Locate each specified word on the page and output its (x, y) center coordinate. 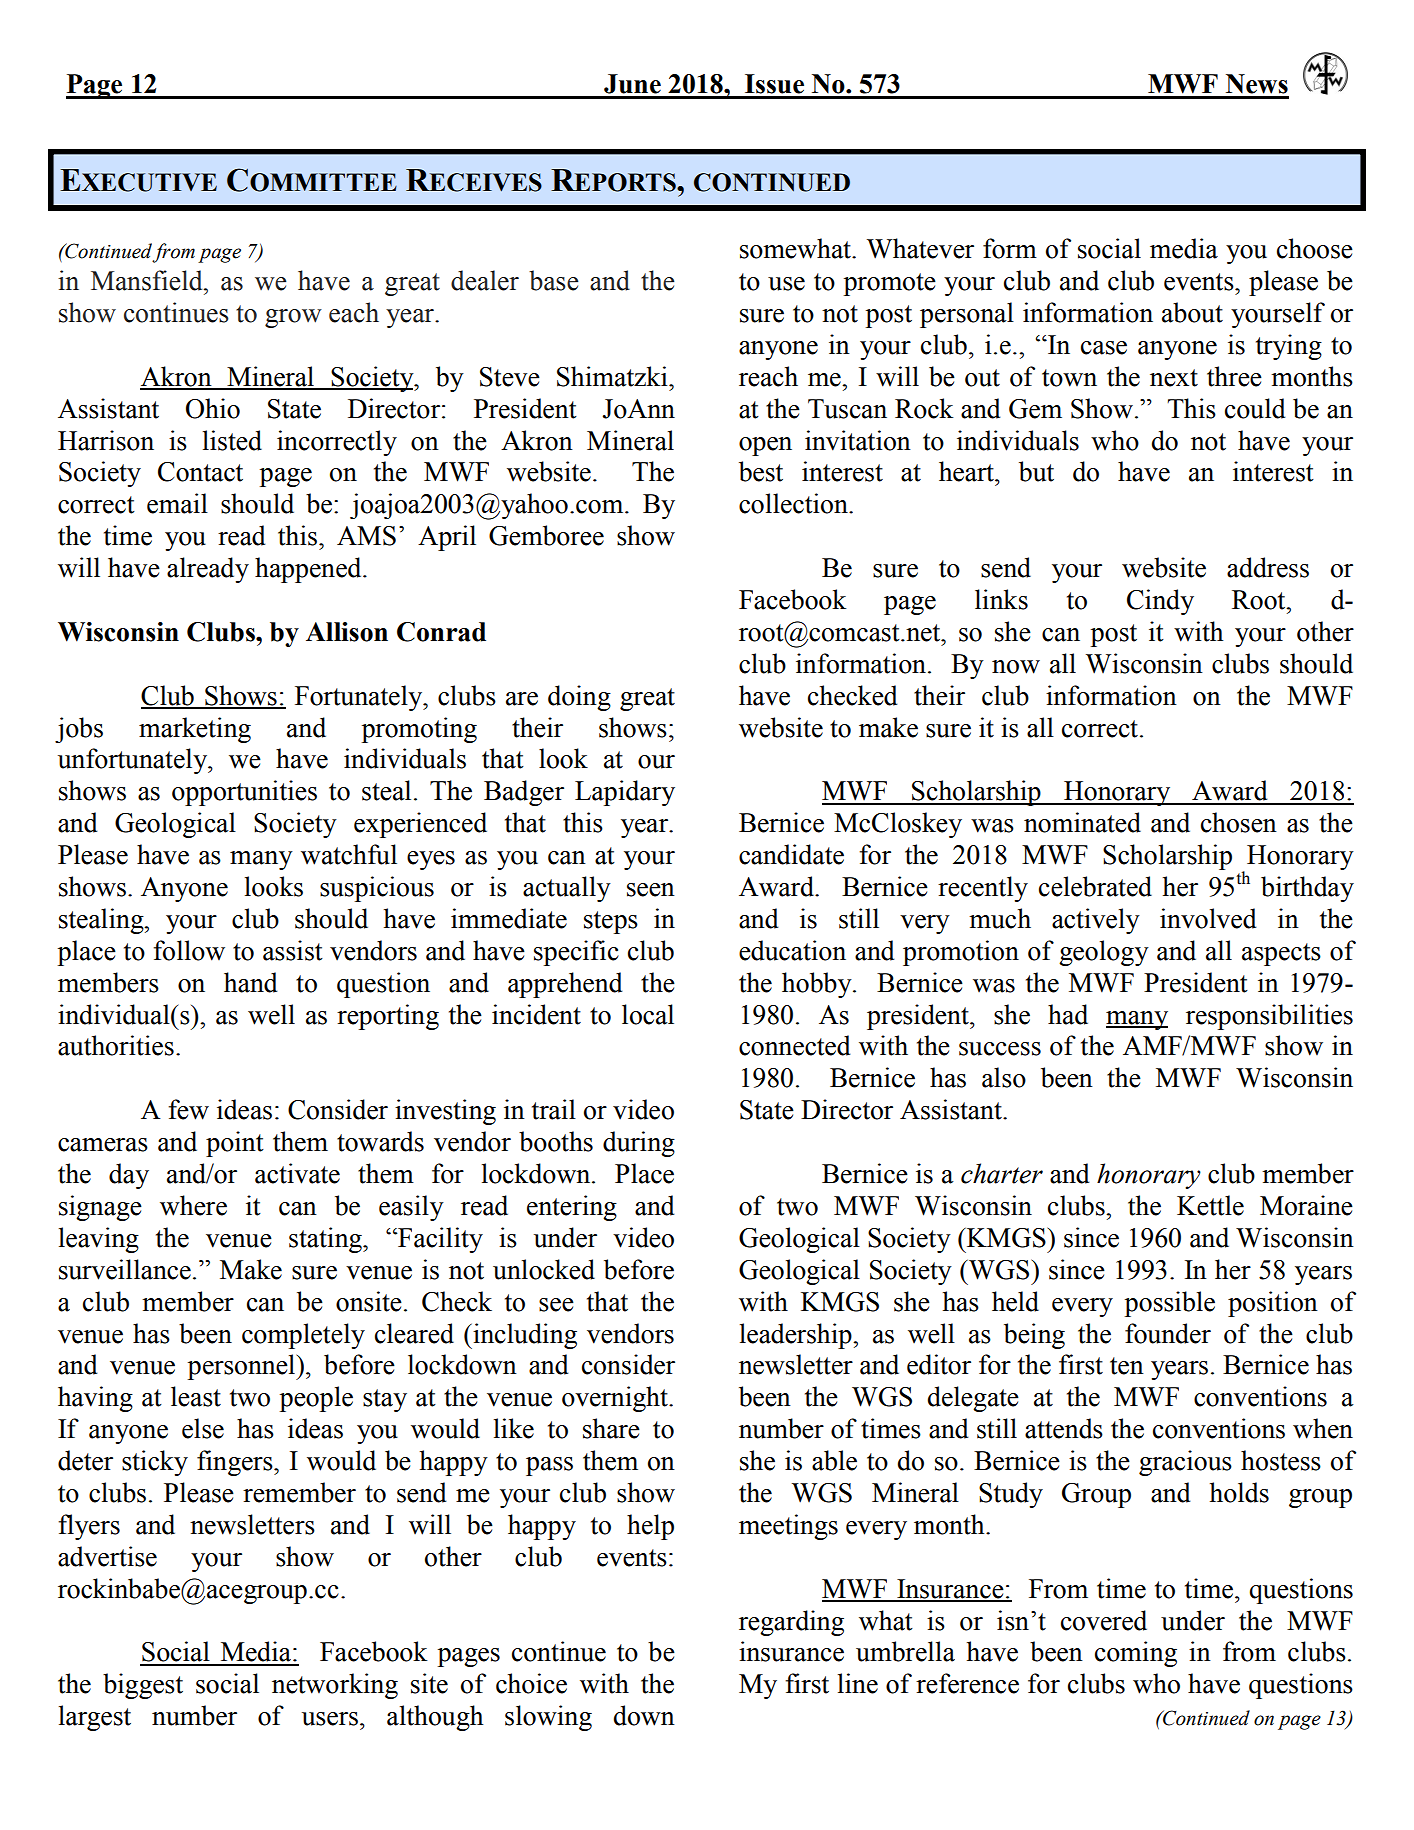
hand (250, 982)
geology (1104, 953)
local (648, 1014)
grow (293, 318)
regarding (791, 1623)
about (1192, 312)
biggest (143, 1686)
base (554, 280)
